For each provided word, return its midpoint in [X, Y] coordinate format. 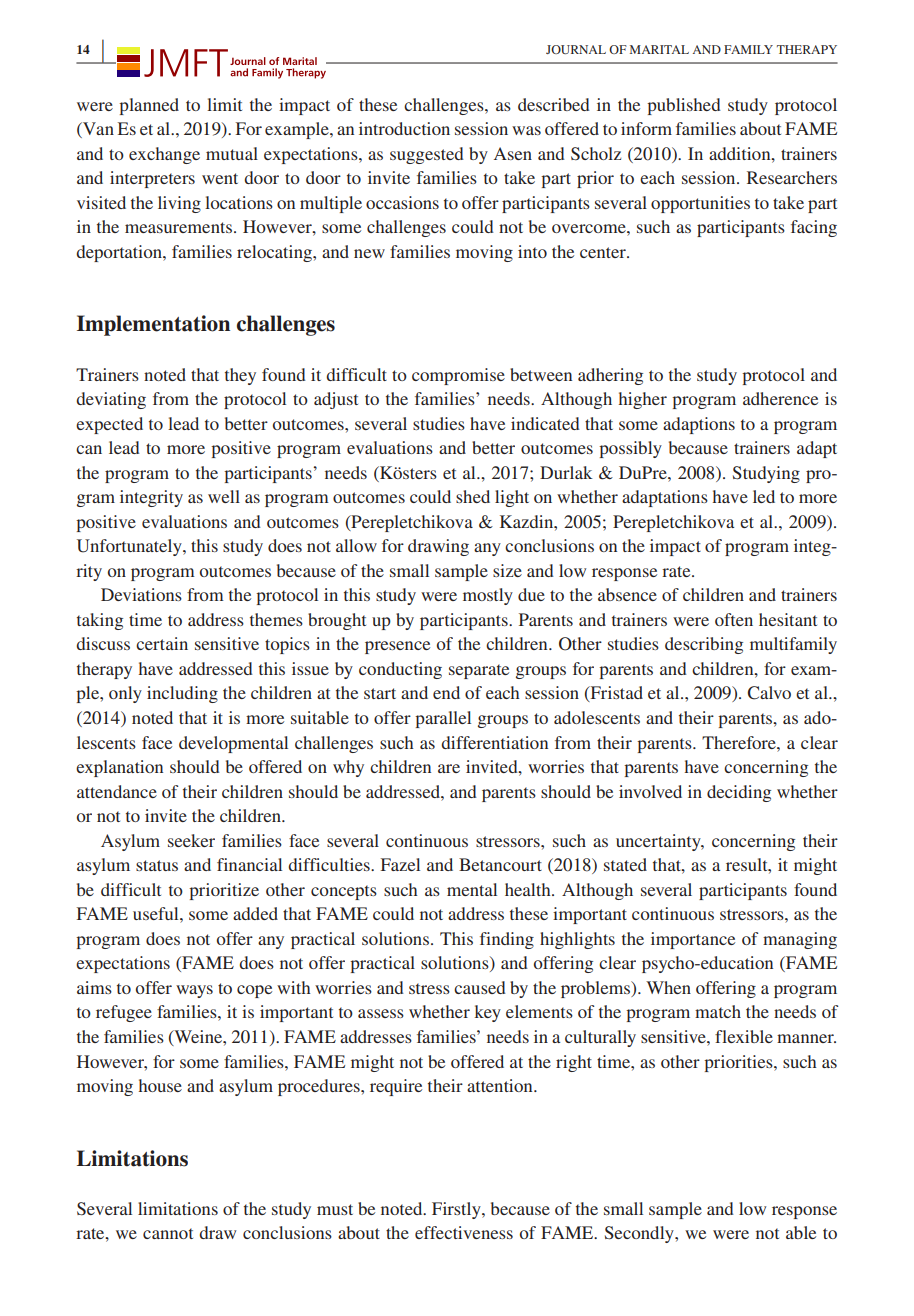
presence [397, 647]
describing [704, 645]
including [182, 694]
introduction [404, 128]
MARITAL [659, 49]
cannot [168, 1233]
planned [149, 106]
